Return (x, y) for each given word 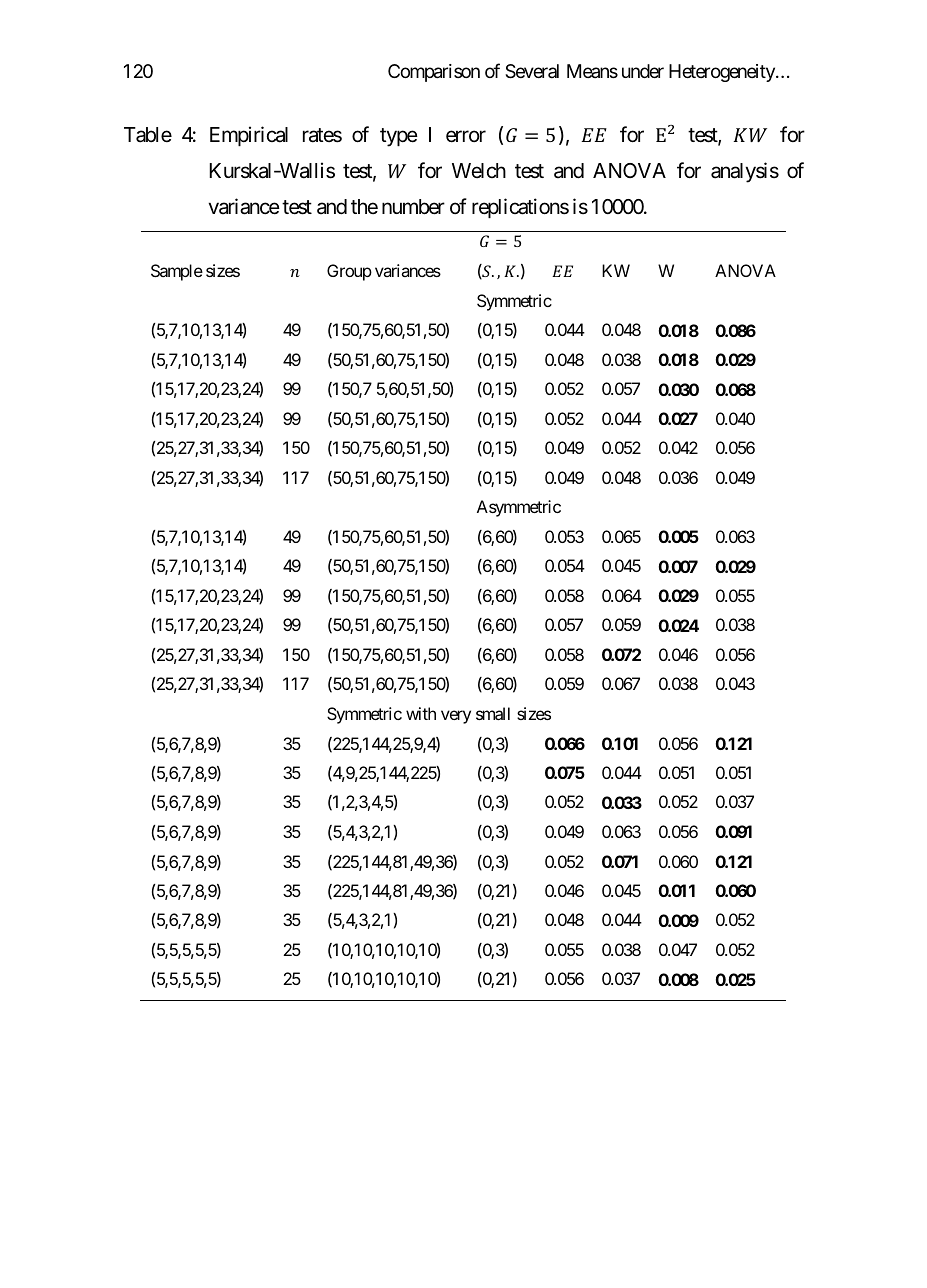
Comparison (434, 73)
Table (148, 135)
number (413, 207)
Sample (177, 272)
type (399, 137)
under (643, 71)
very (456, 717)
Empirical (249, 136)
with (421, 713)
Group (349, 272)
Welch (479, 171)
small (493, 713)
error (466, 136)
